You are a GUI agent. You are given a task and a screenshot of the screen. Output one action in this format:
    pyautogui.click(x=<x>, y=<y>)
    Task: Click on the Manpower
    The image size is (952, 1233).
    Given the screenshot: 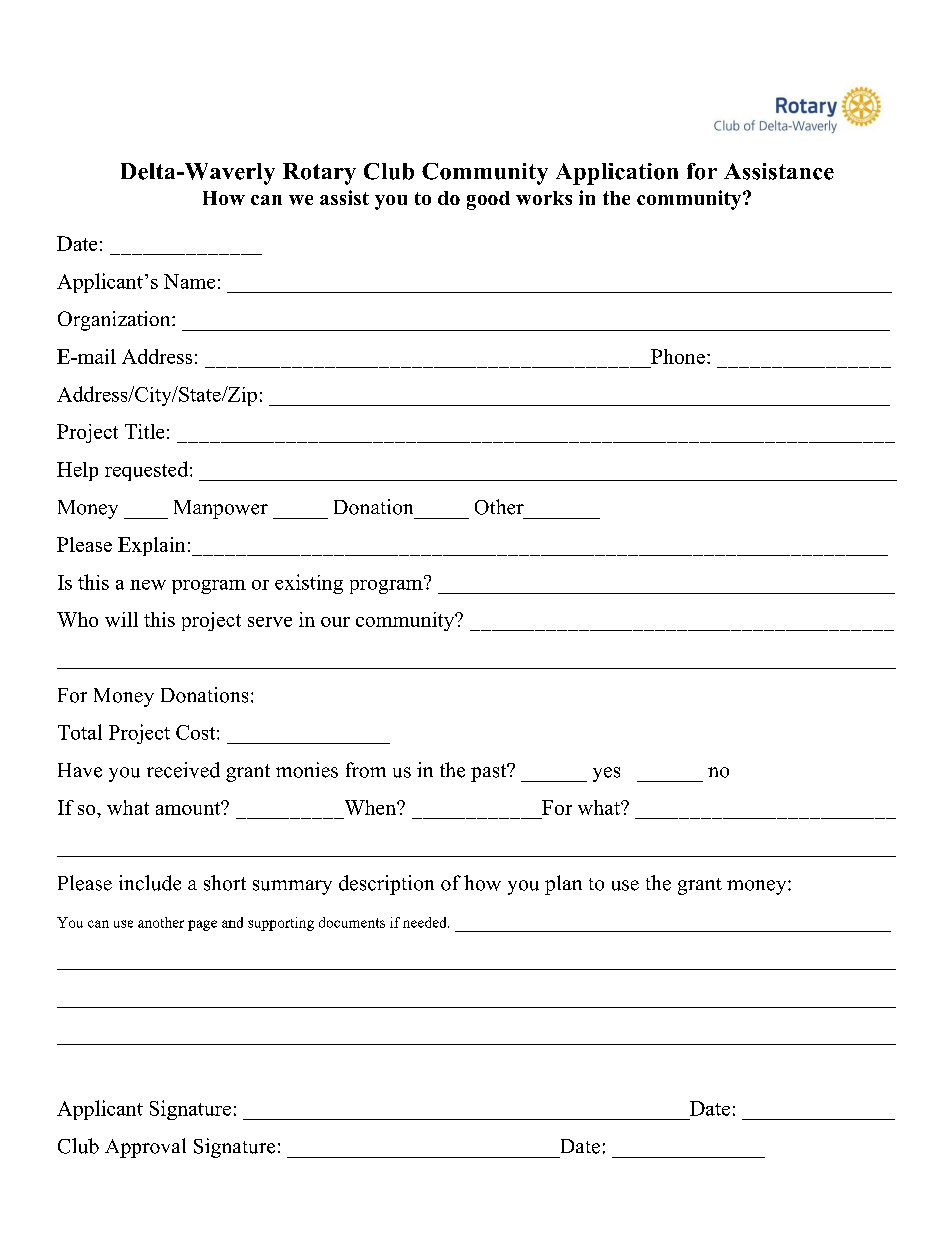 What is the action you would take?
    pyautogui.click(x=221, y=509)
